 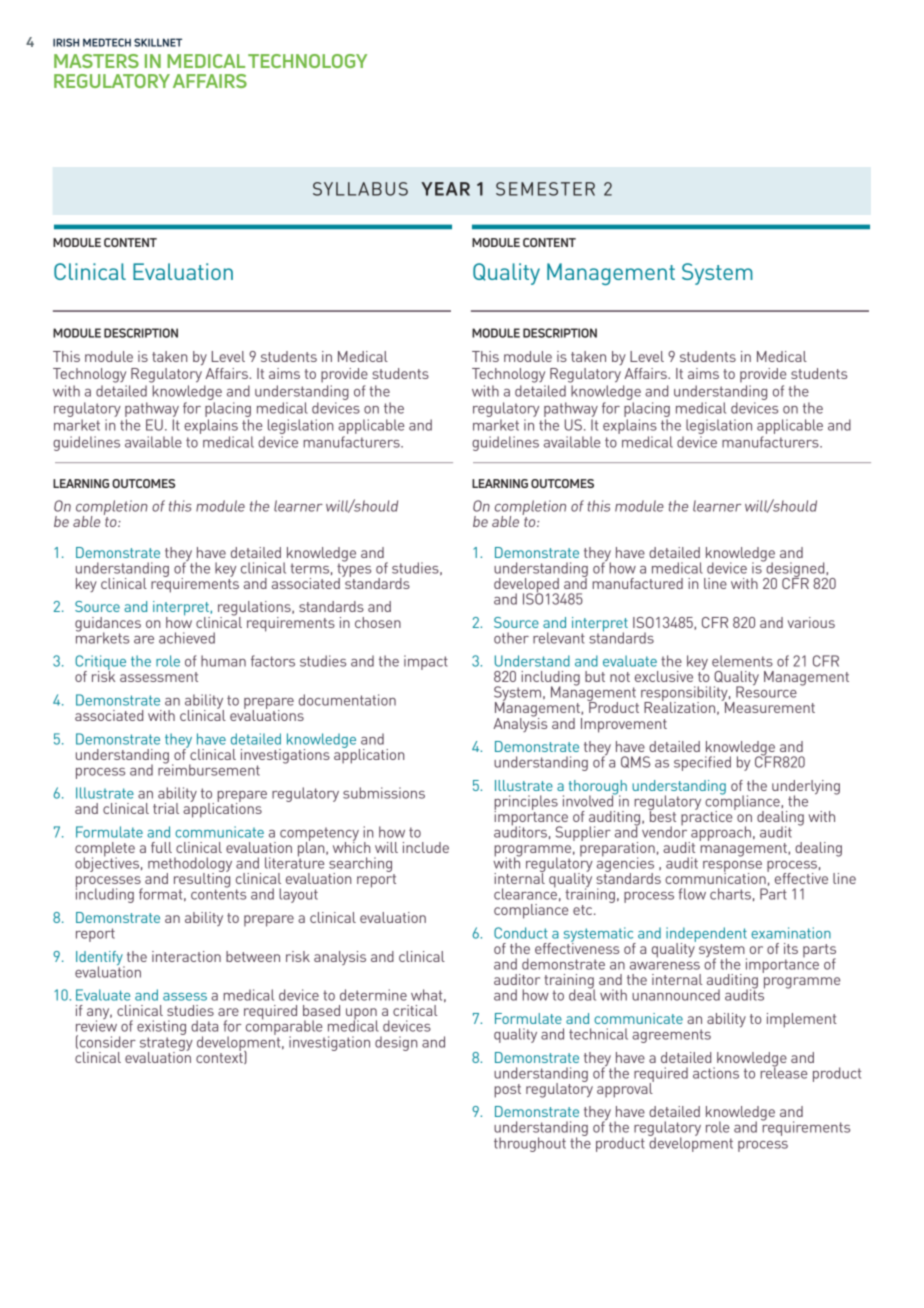 I want to click on MASTERS, so click(x=96, y=61).
